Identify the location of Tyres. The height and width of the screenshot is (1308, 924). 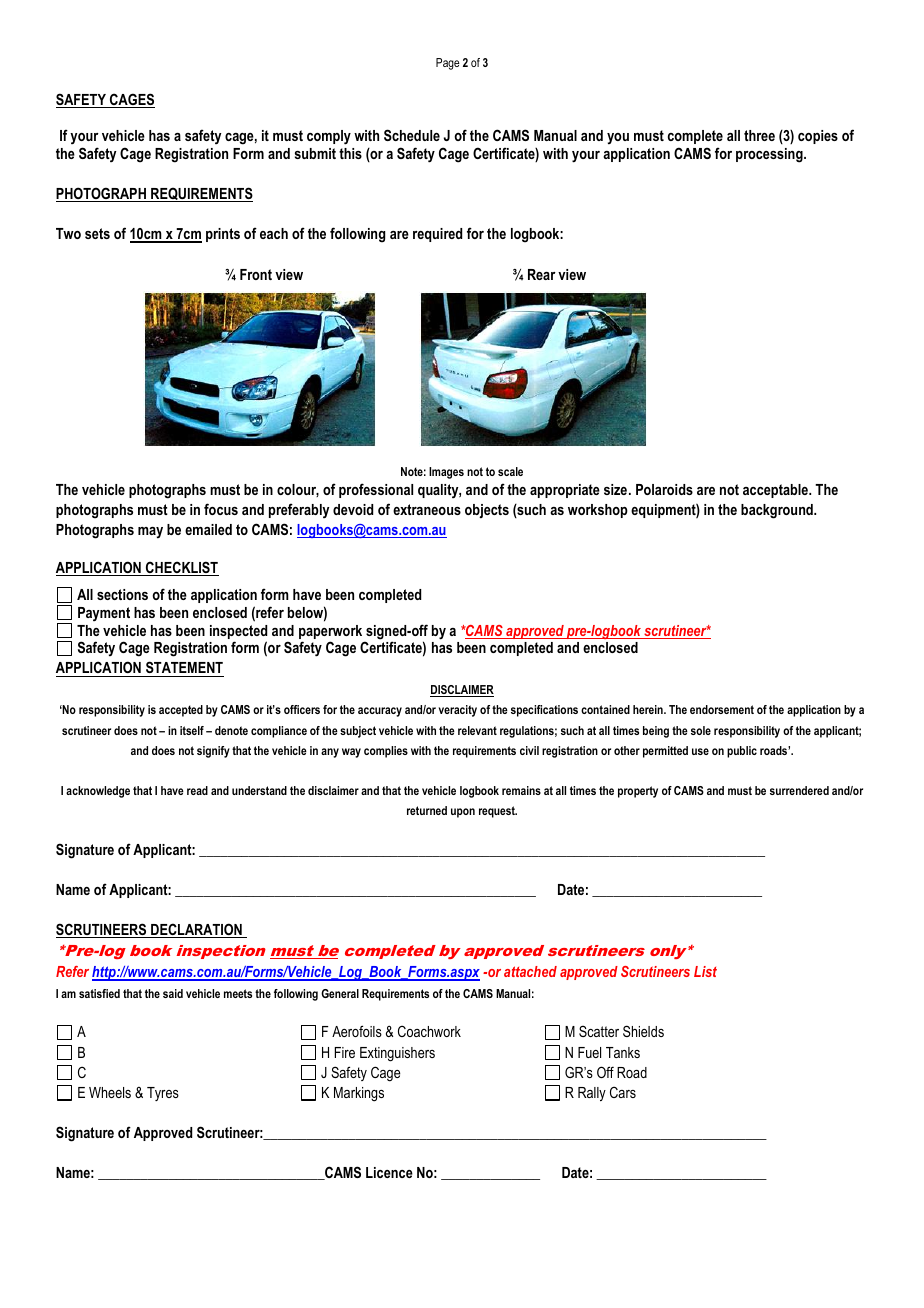
(163, 1094).
